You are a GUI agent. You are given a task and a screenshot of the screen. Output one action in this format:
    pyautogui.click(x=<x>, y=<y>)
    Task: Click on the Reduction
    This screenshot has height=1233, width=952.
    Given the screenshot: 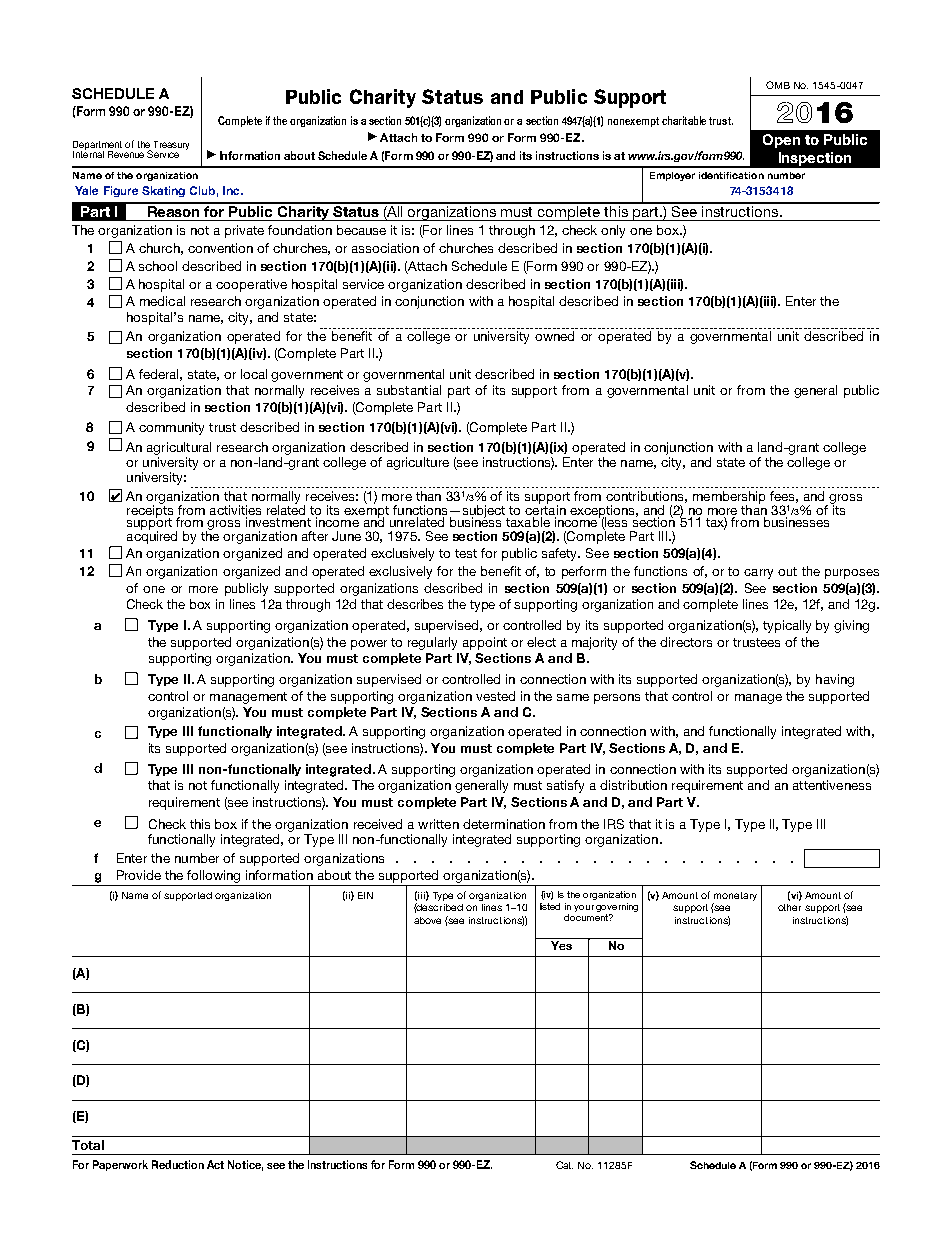 What is the action you would take?
    pyautogui.click(x=178, y=1164)
